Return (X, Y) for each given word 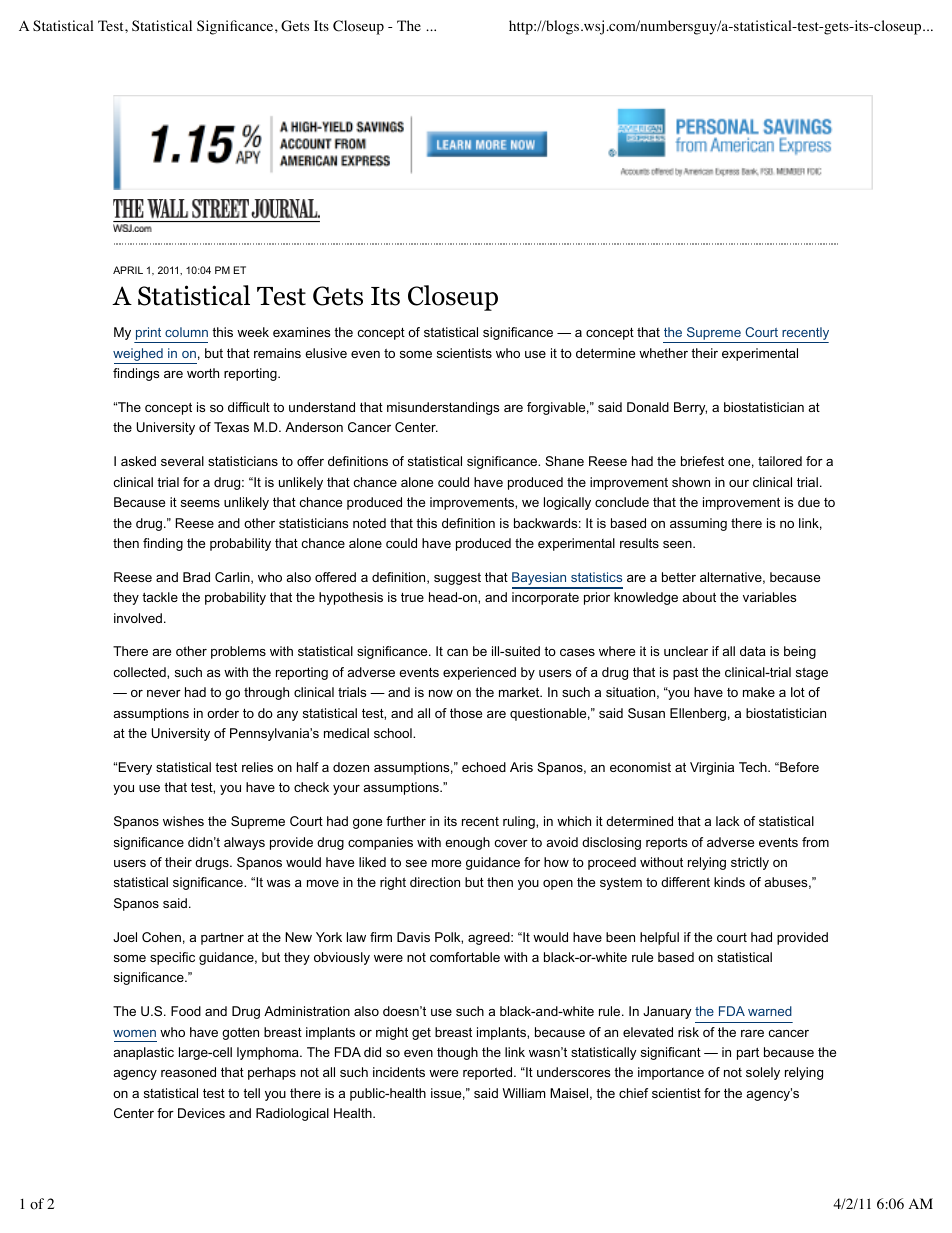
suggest (457, 579)
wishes (183, 821)
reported (489, 1073)
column (186, 332)
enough (467, 843)
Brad (196, 577)
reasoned (188, 1072)
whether (663, 353)
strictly (750, 863)
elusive (326, 353)
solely (763, 1073)
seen (678, 544)
